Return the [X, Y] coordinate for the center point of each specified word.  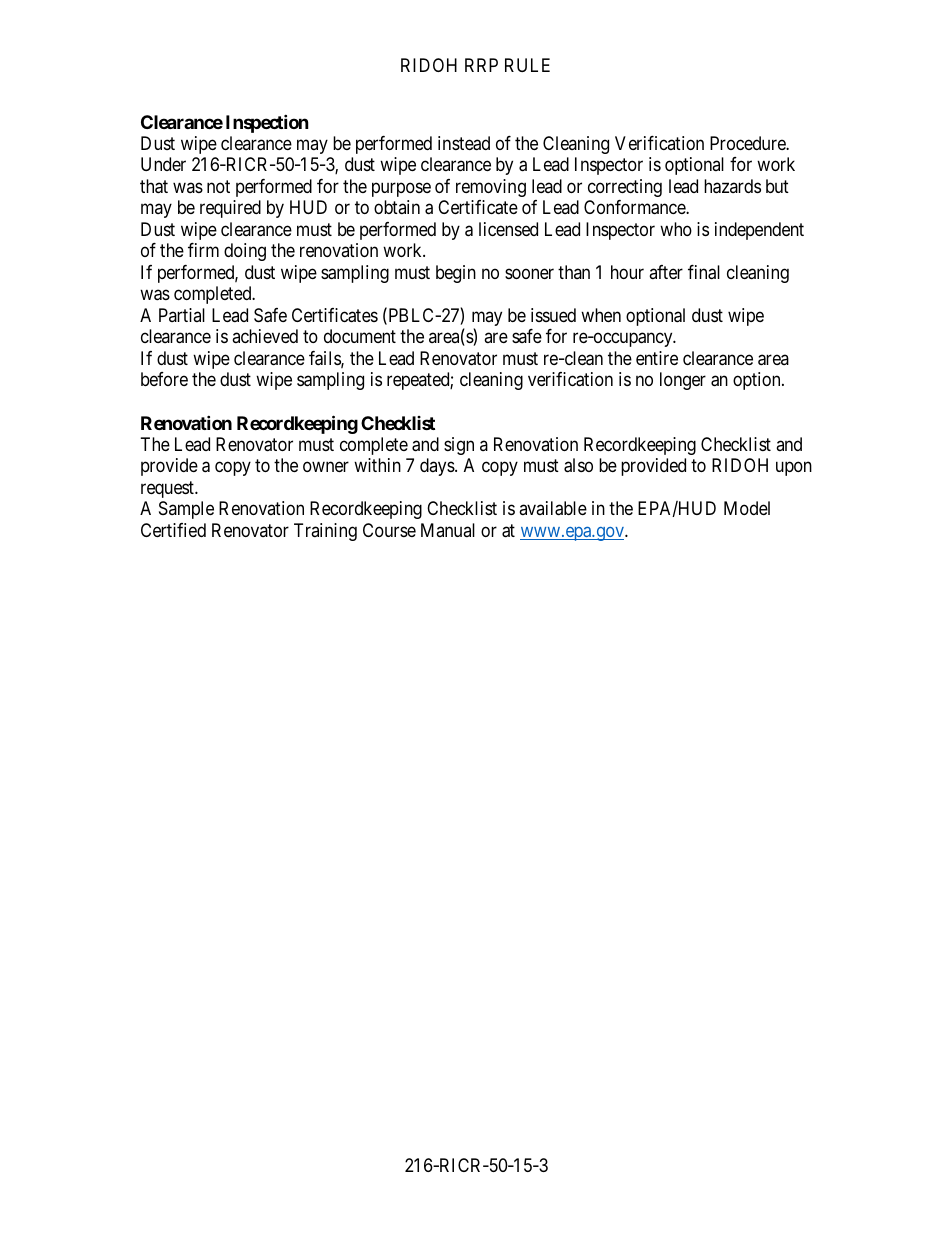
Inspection [267, 123]
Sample [186, 510]
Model [747, 508]
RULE [527, 65]
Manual [448, 530]
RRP [481, 65]
